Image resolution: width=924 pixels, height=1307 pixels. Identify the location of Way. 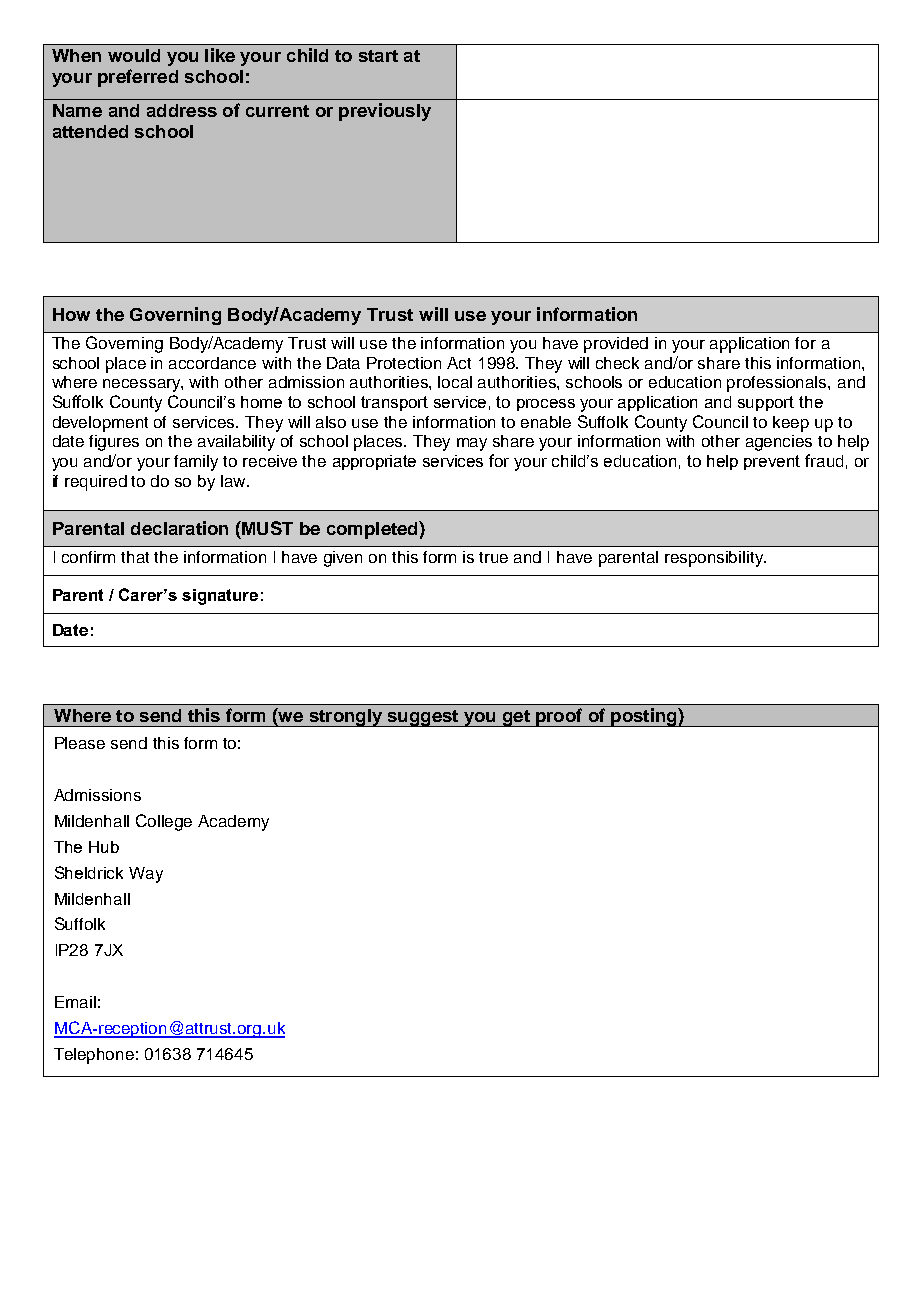
(146, 875).
